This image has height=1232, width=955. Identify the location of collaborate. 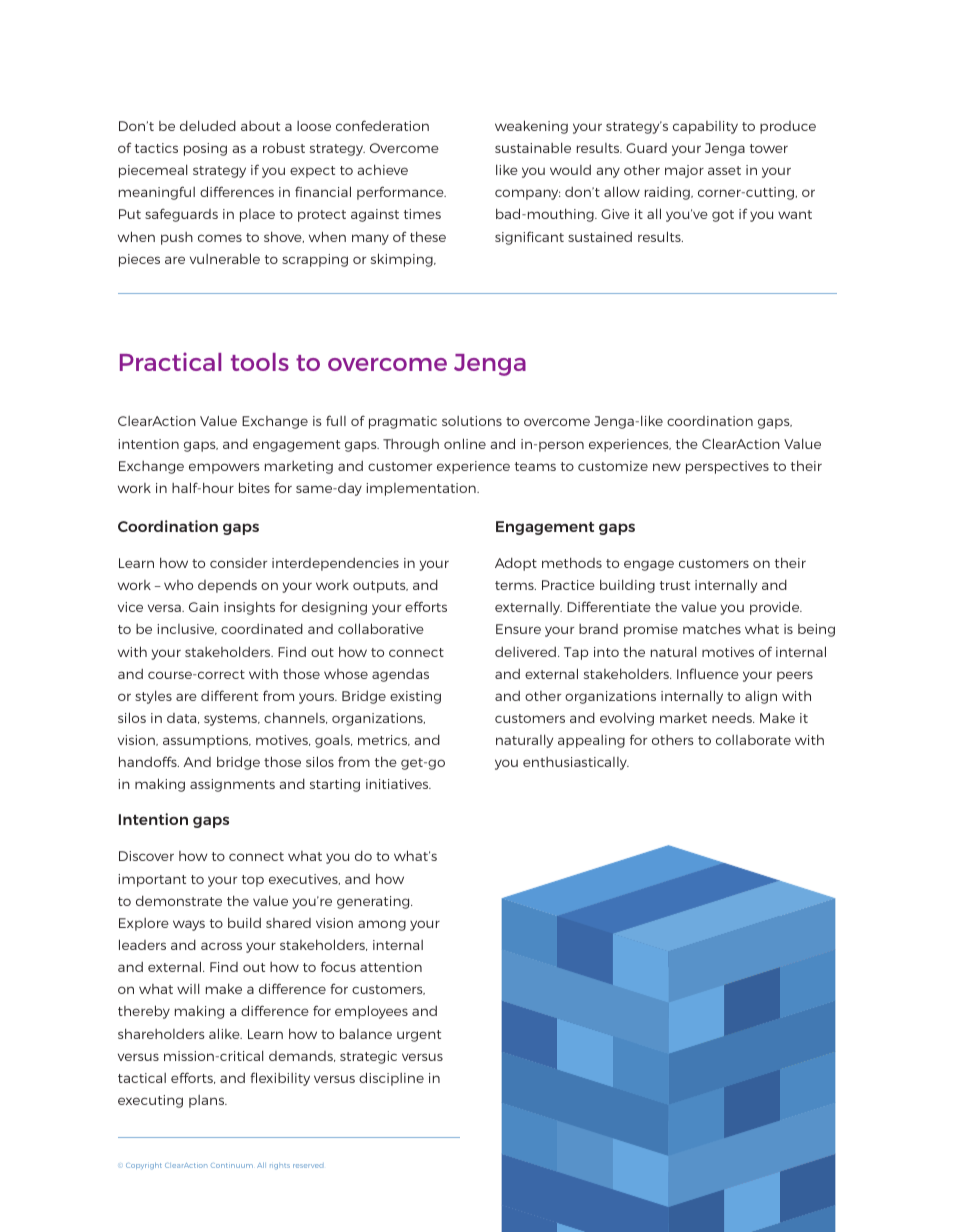
(753, 740).
